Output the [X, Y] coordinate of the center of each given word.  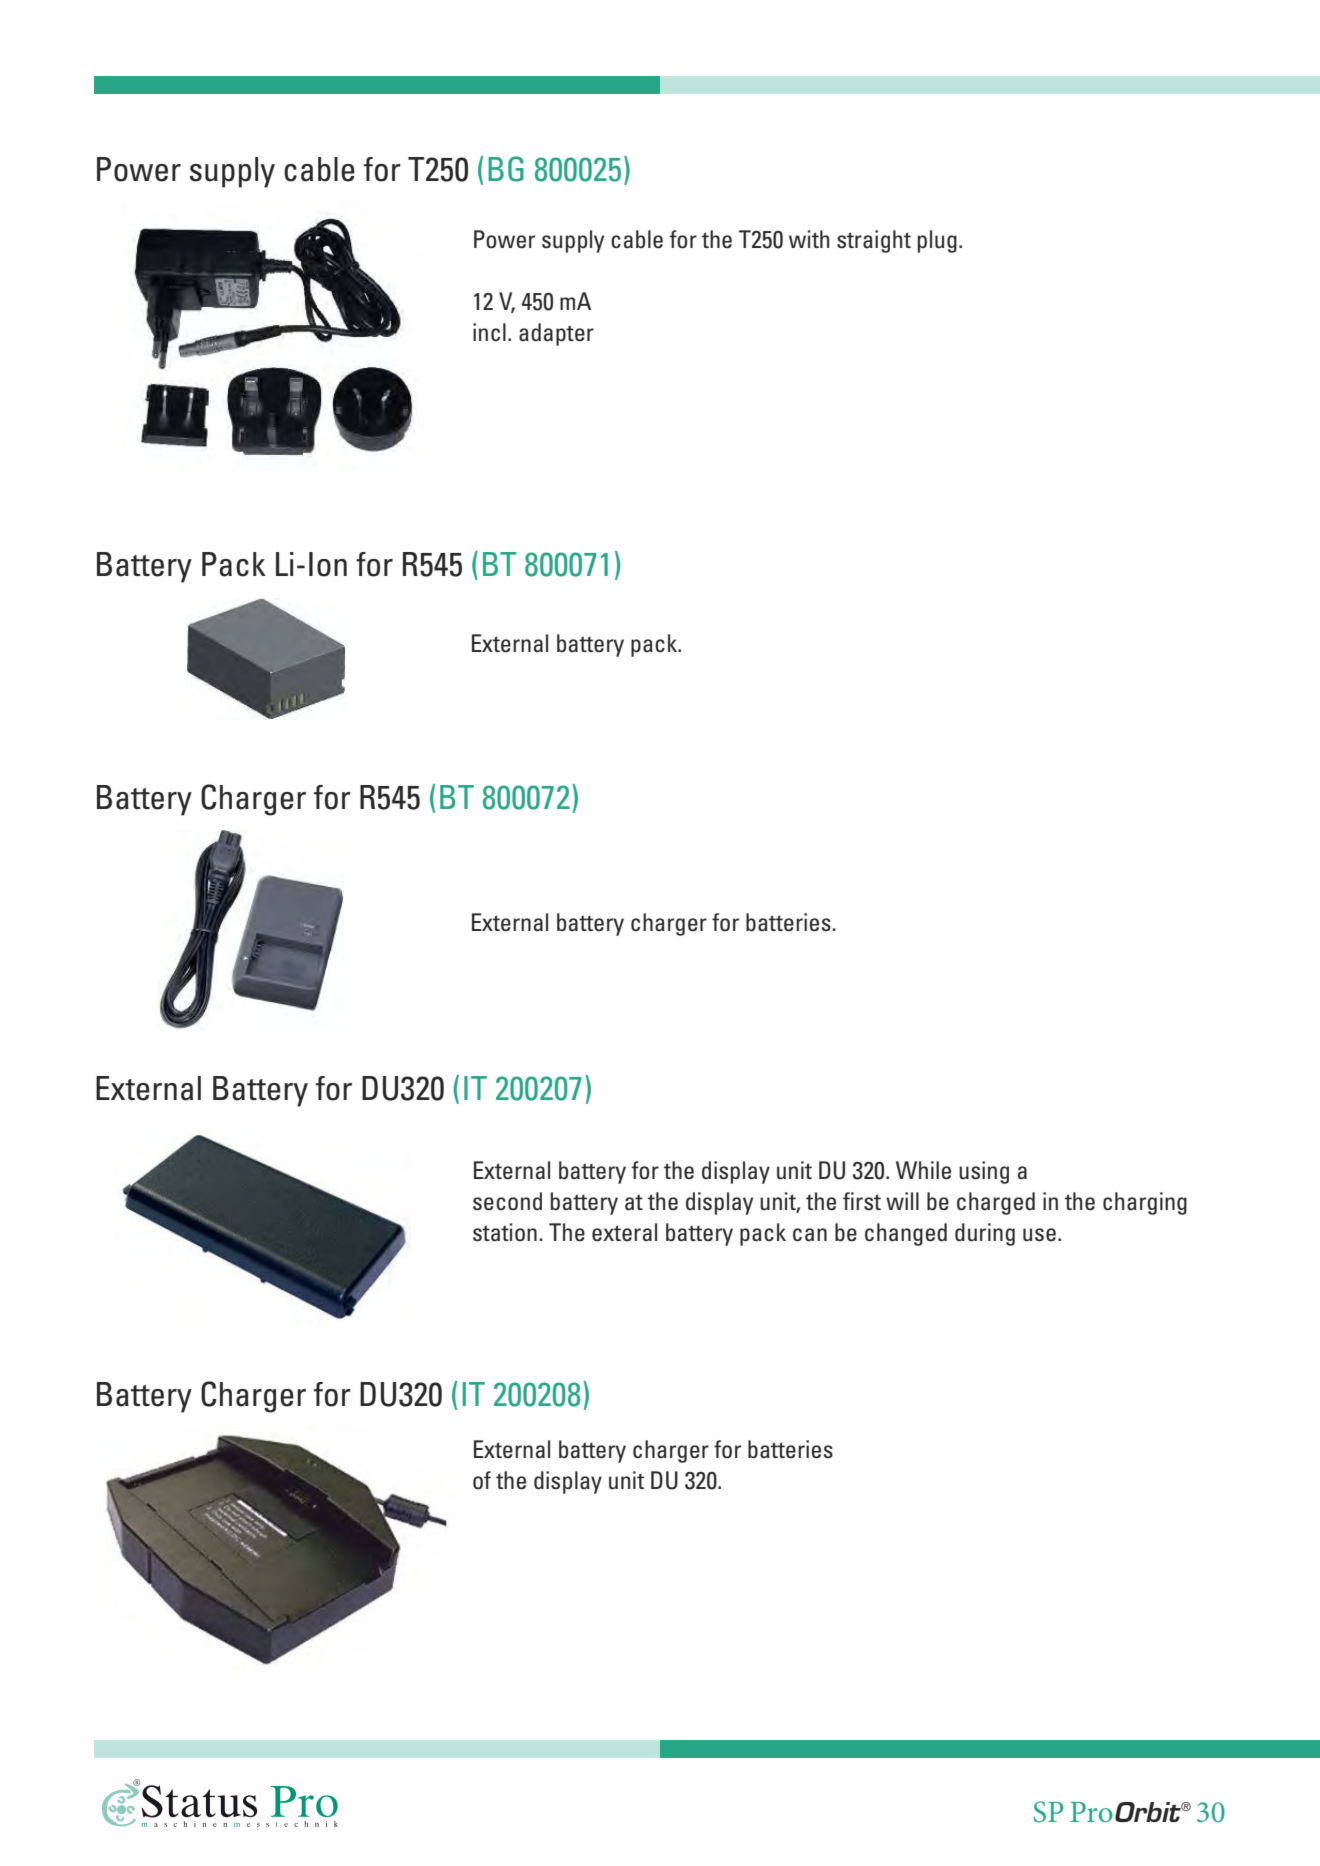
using [984, 1172]
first [862, 1201]
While [923, 1170]
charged [996, 1203]
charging [1145, 1203]
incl [489, 332]
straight [874, 241]
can [810, 1235]
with [809, 239]
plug [937, 241]
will [902, 1201]
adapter [556, 334]
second [507, 1201]
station [505, 1232]
